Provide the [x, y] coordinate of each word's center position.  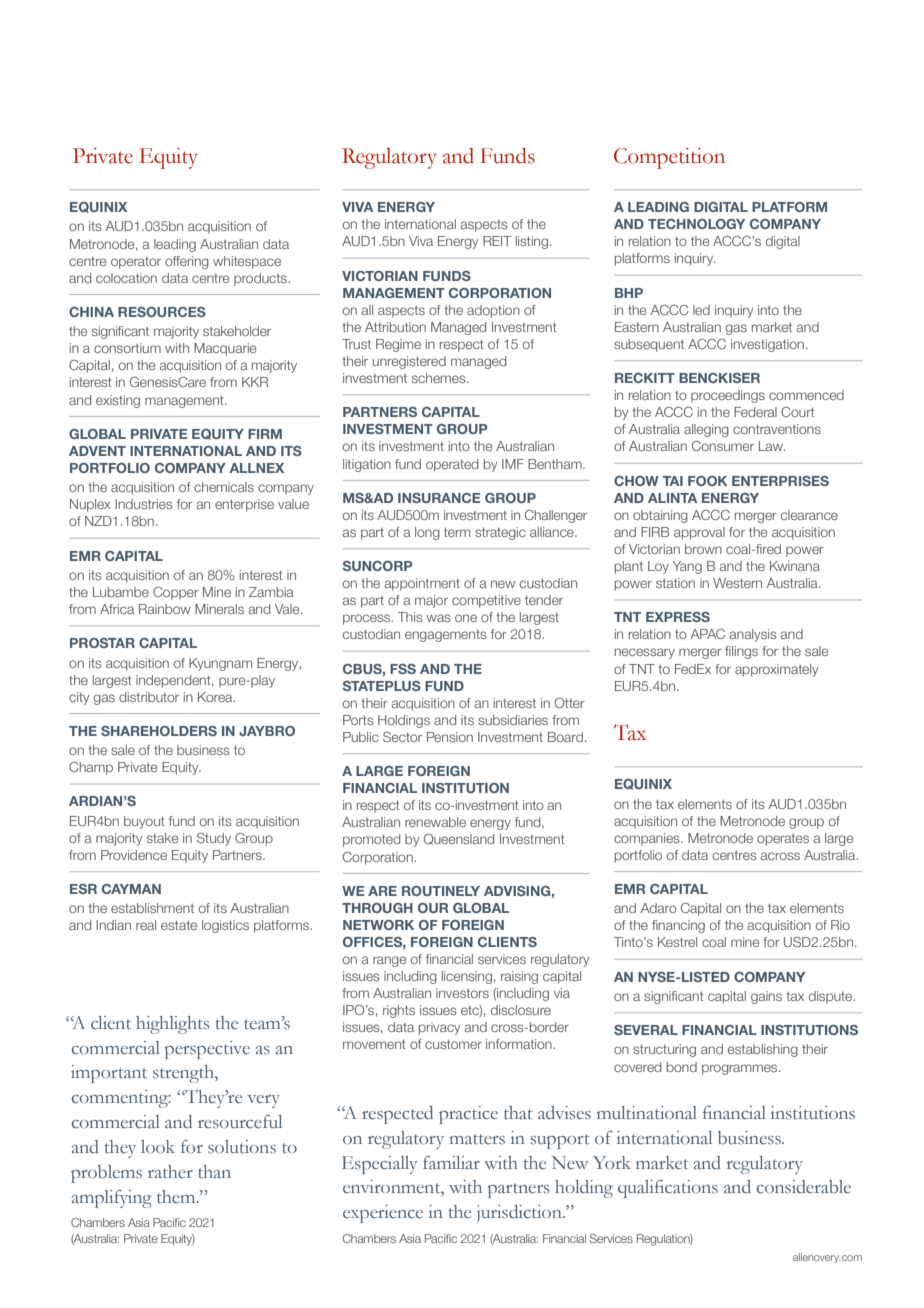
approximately [776, 670]
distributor [149, 697]
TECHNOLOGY [696, 224]
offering [187, 262]
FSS [403, 669]
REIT [497, 241]
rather [170, 1172]
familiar [451, 1163]
